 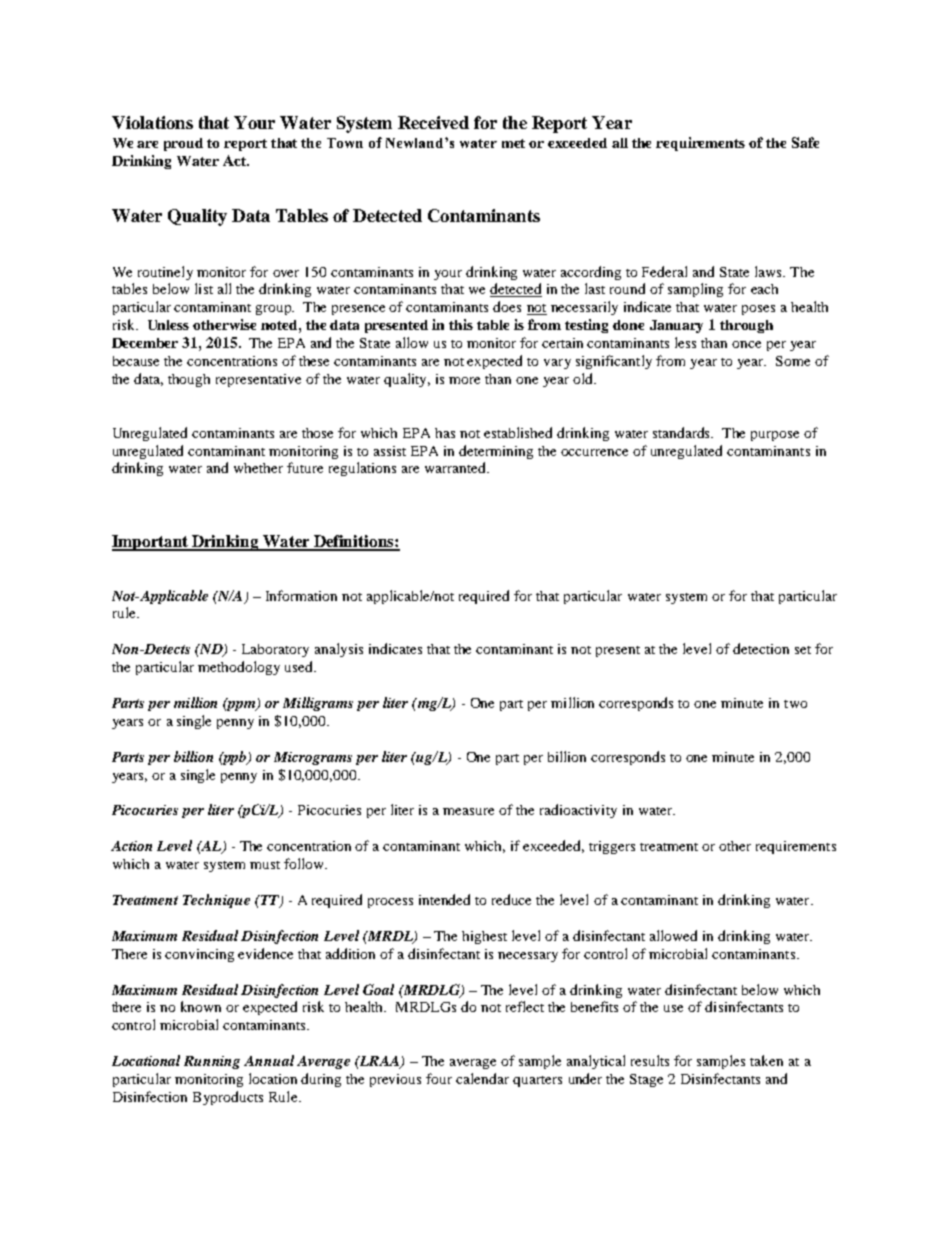 I want to click on Important, so click(x=151, y=543).
